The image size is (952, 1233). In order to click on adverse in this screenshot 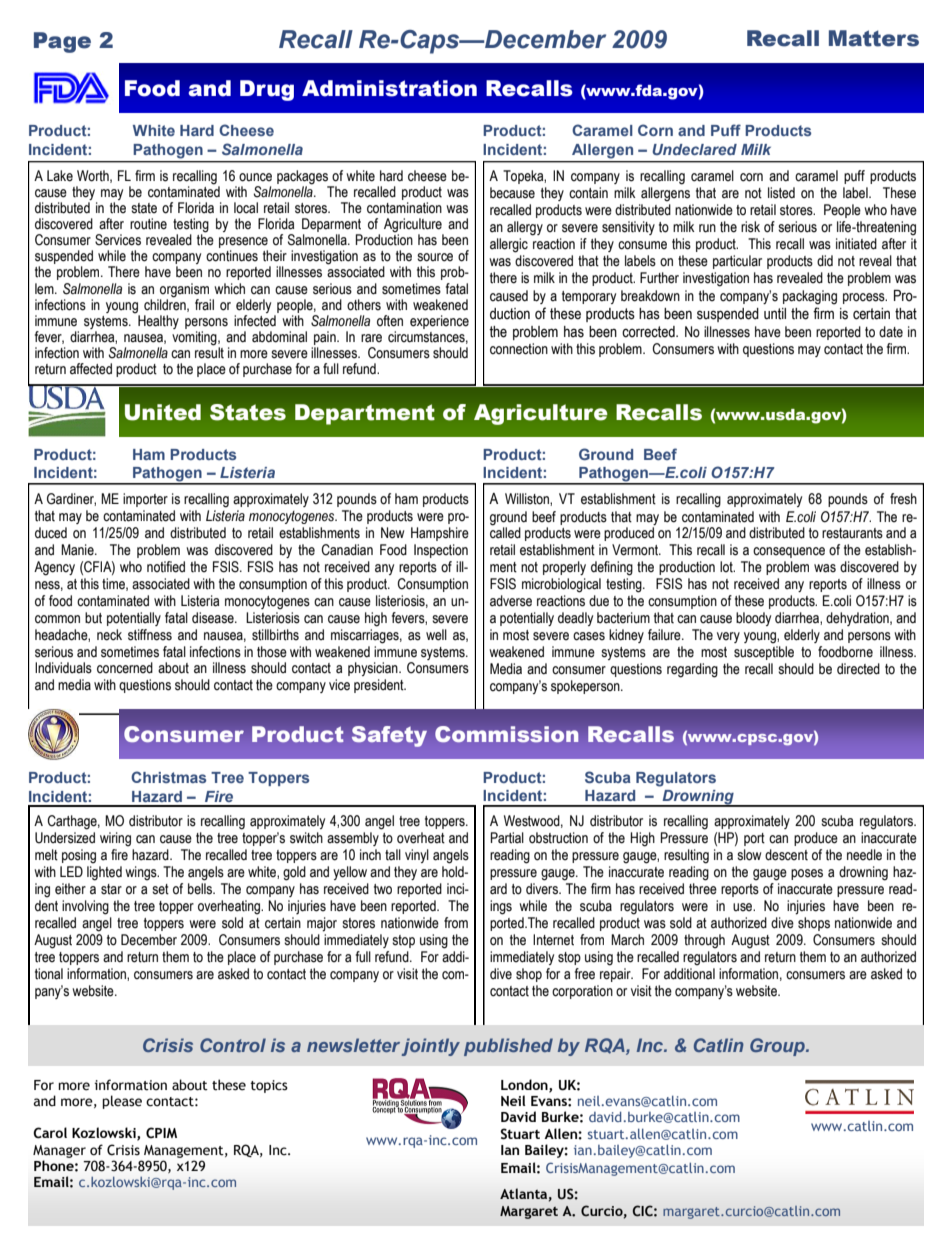, I will do `click(511, 601)`.
